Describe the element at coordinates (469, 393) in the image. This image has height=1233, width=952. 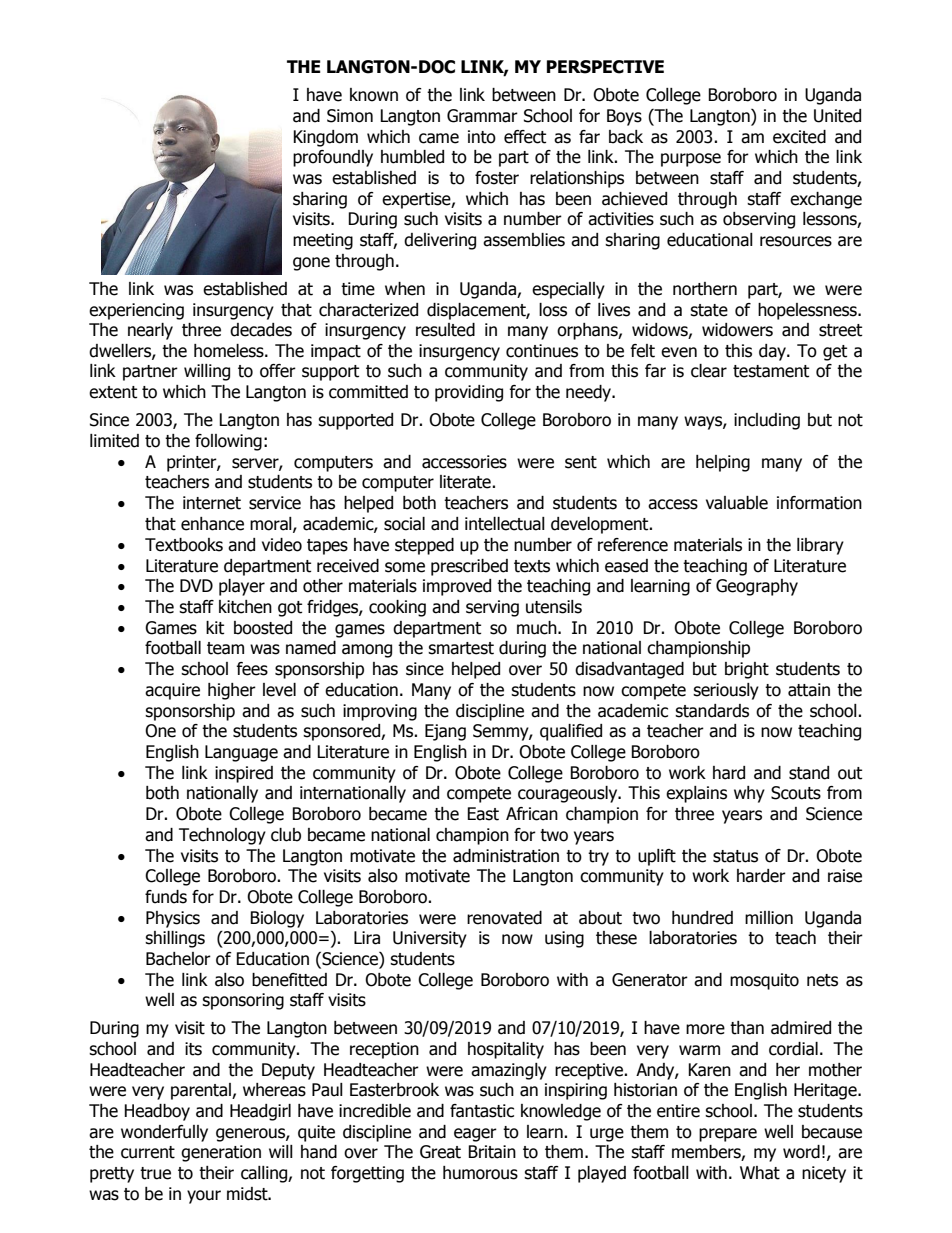
I see `providing` at that location.
